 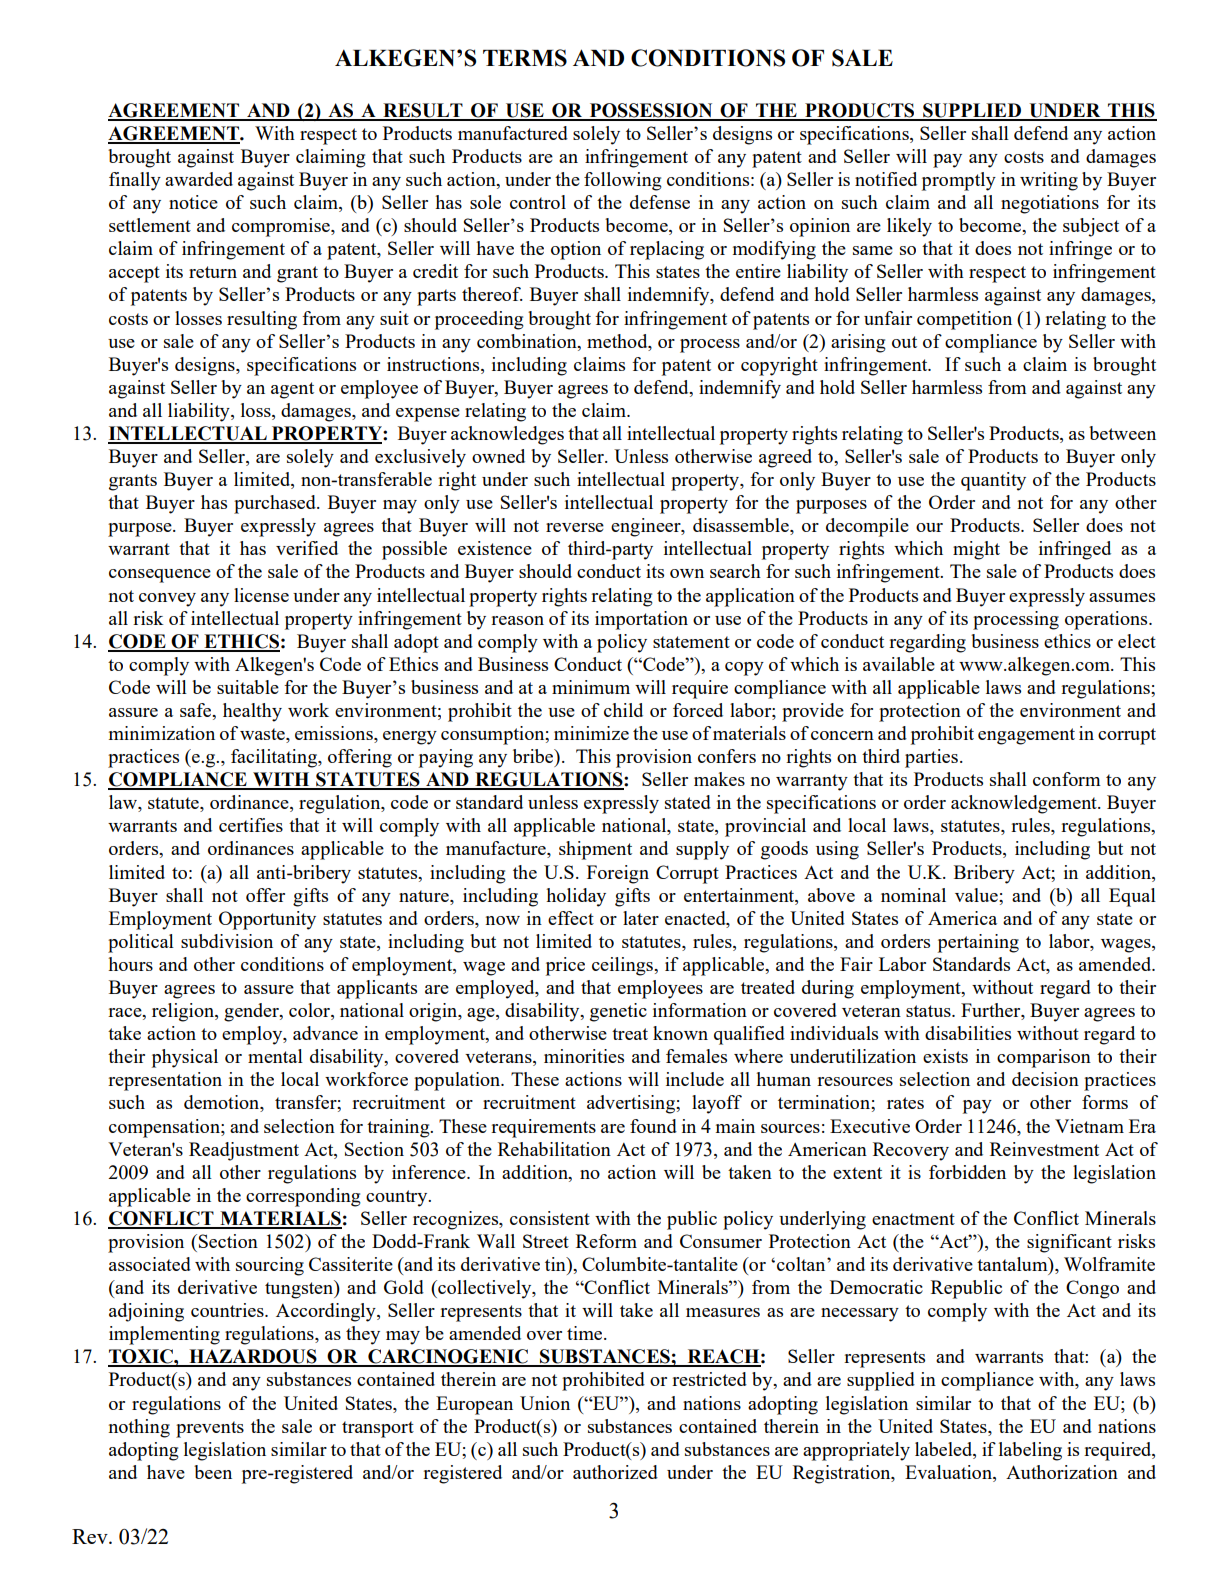 I want to click on Readjustment, so click(x=244, y=1151).
